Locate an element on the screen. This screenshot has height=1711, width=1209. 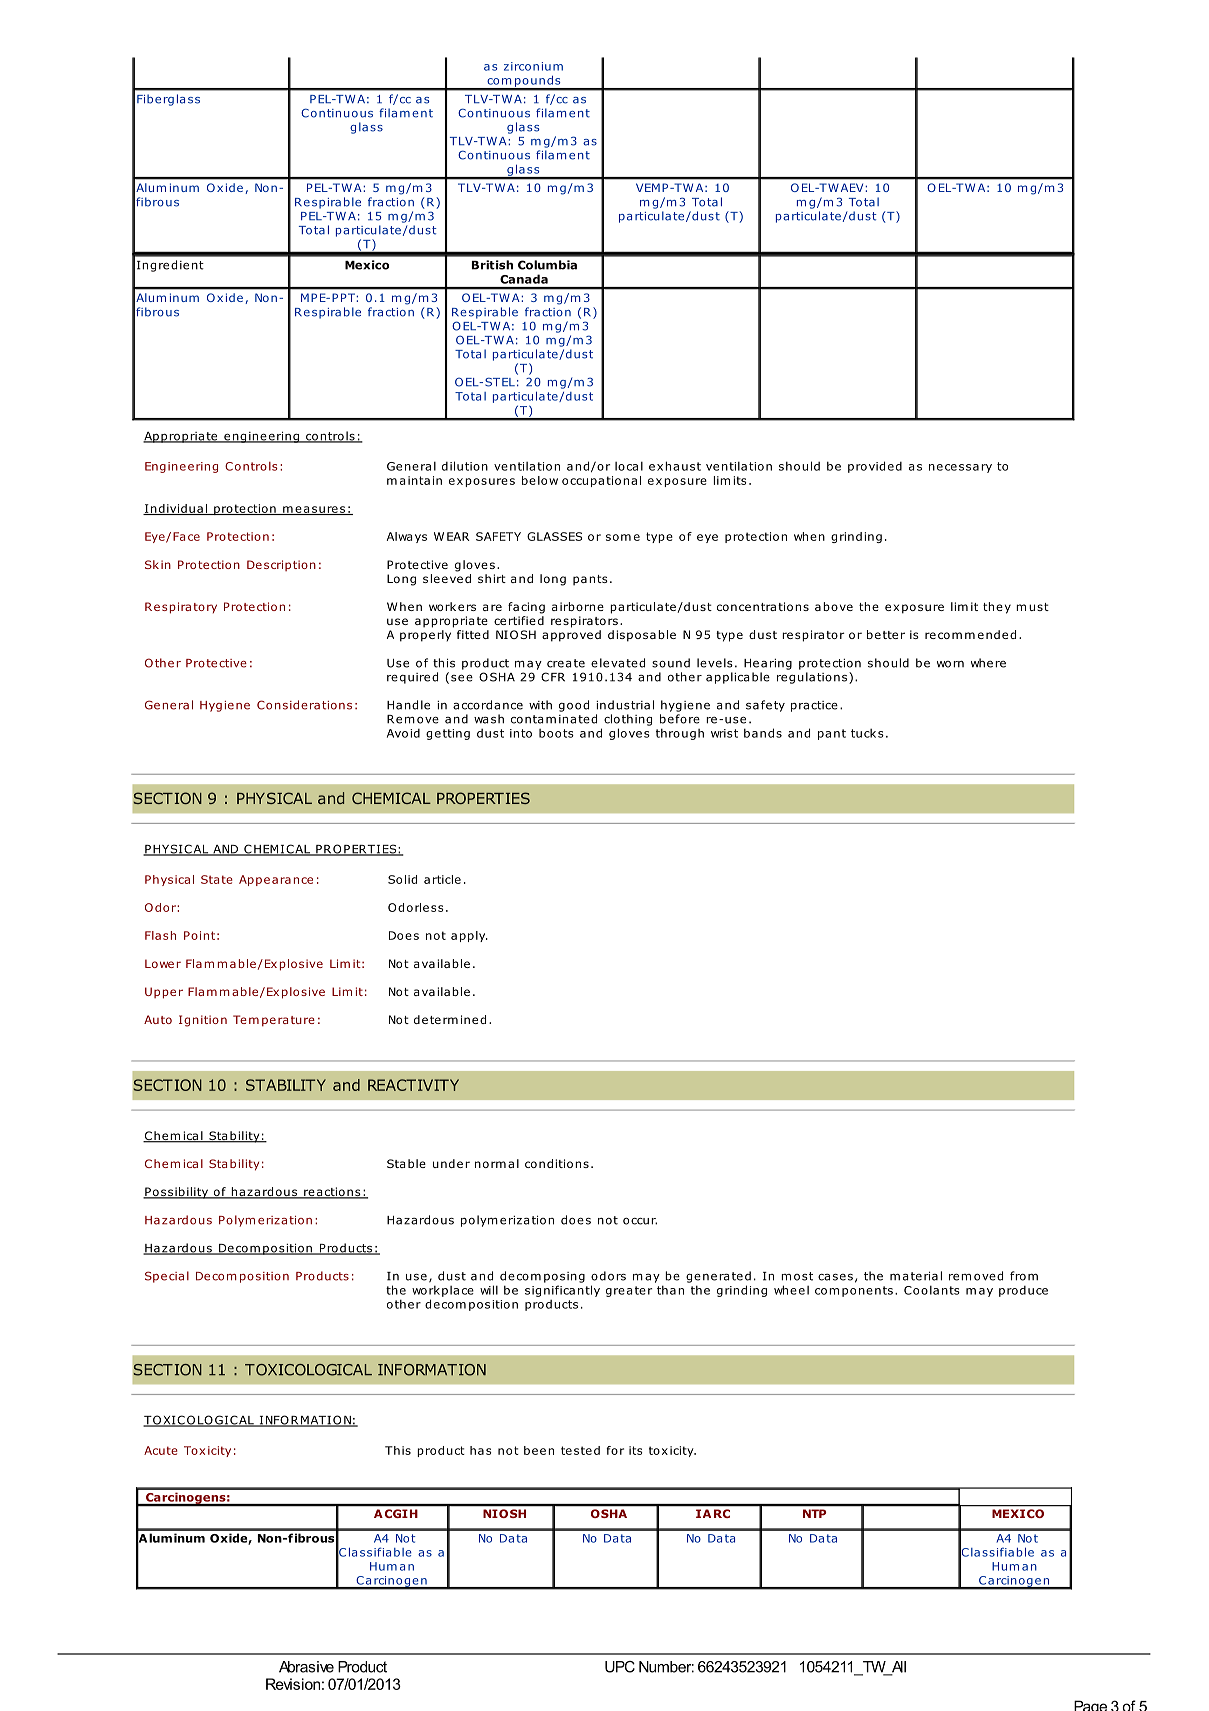
apply is located at coordinates (469, 936).
